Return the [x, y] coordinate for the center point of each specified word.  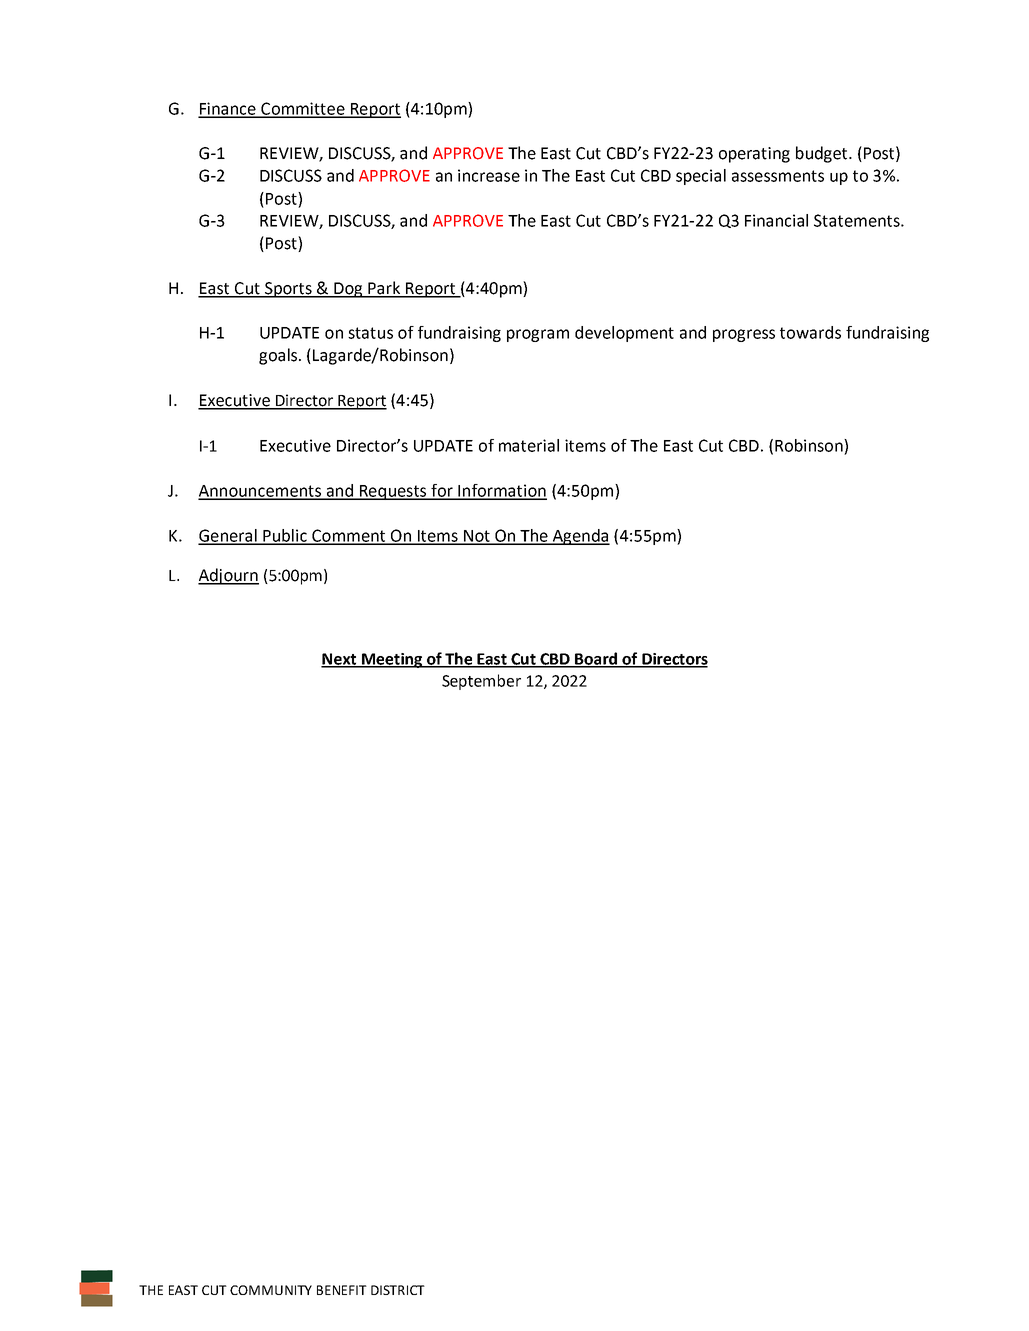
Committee [303, 109]
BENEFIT [342, 1290]
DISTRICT [398, 1290]
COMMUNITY [271, 1290]
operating [754, 155]
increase [489, 175]
